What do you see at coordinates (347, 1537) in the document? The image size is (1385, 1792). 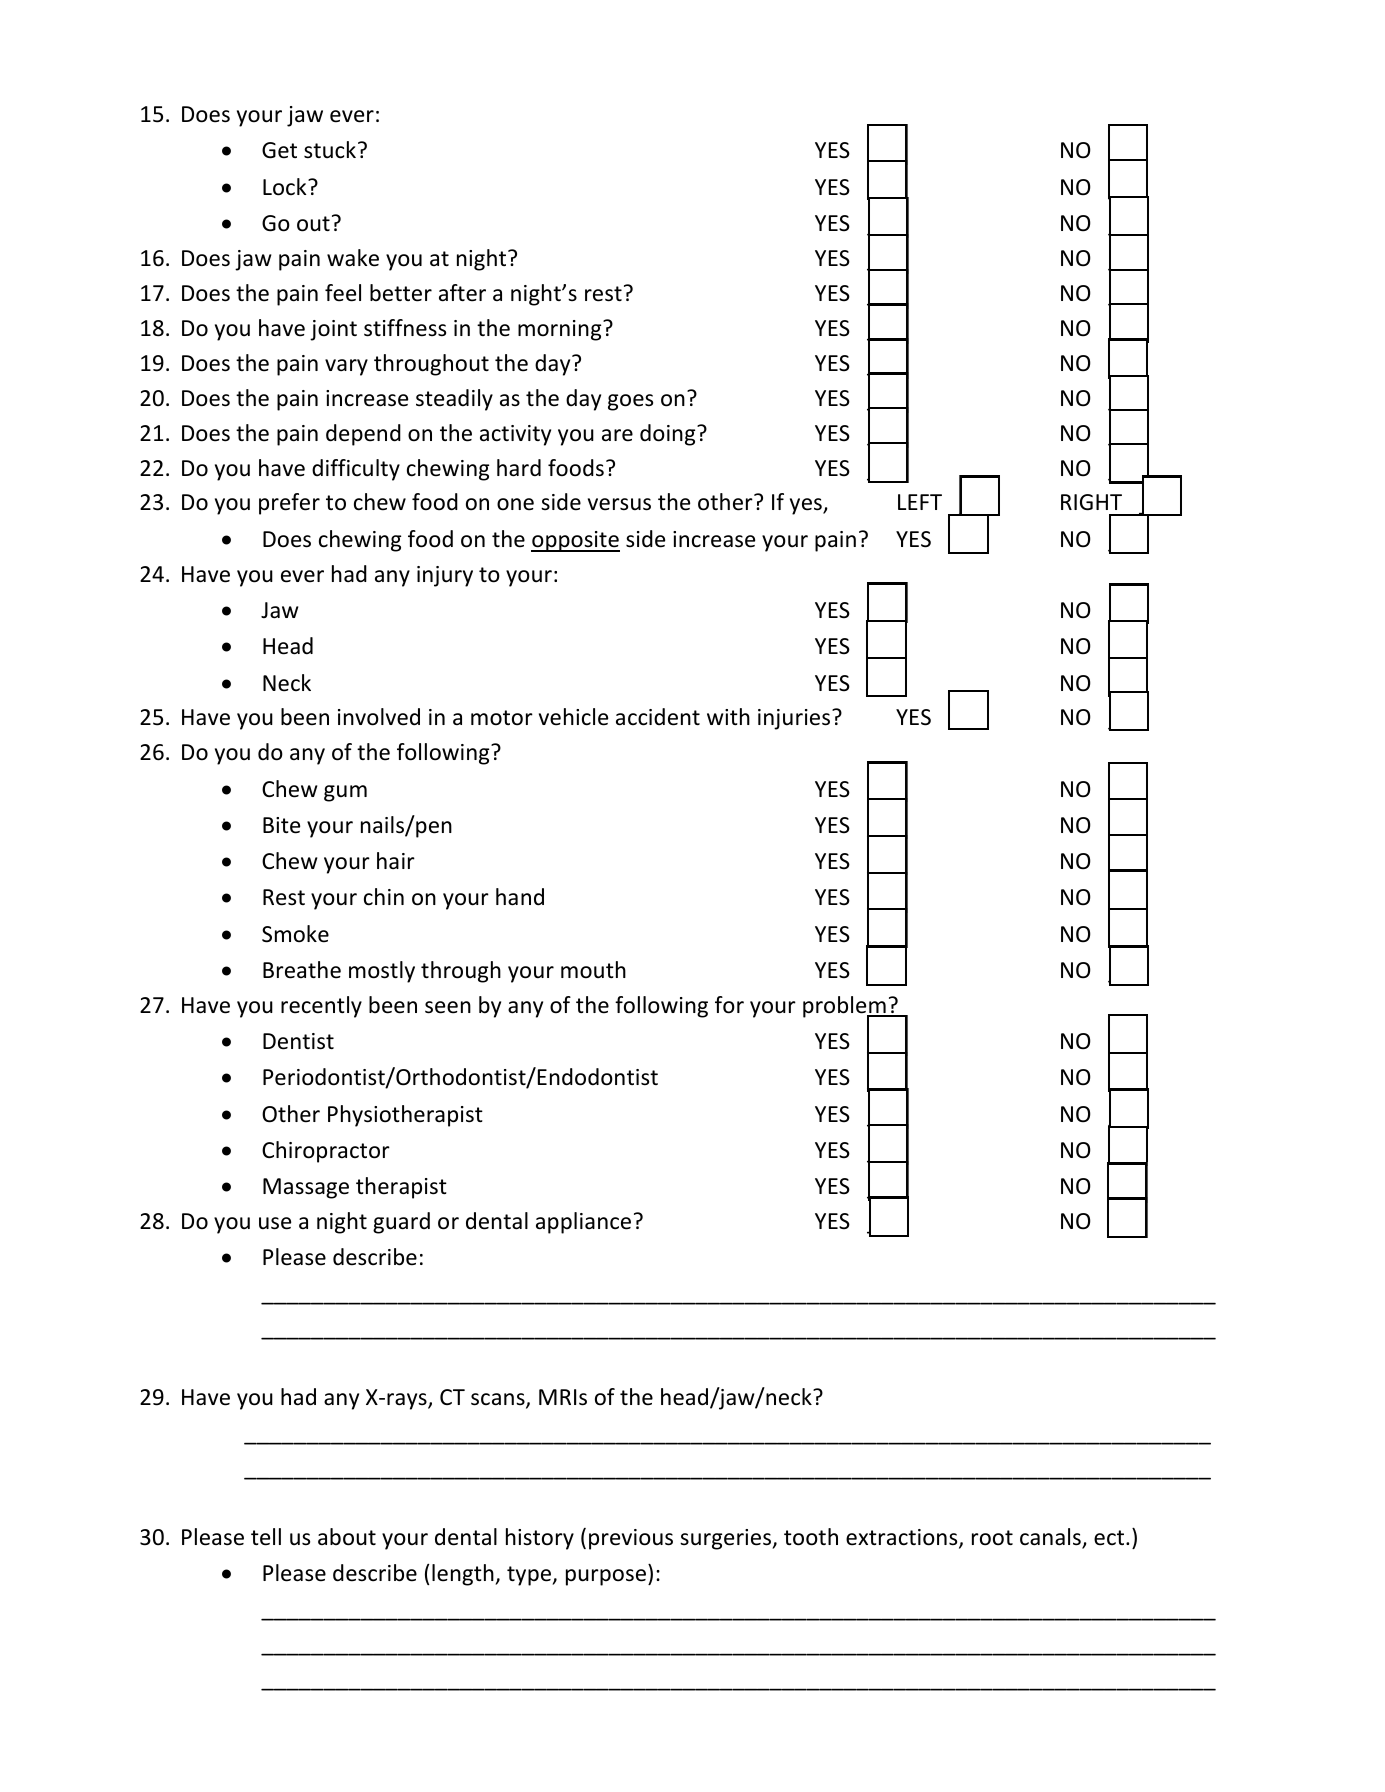 I see `about` at bounding box center [347, 1537].
